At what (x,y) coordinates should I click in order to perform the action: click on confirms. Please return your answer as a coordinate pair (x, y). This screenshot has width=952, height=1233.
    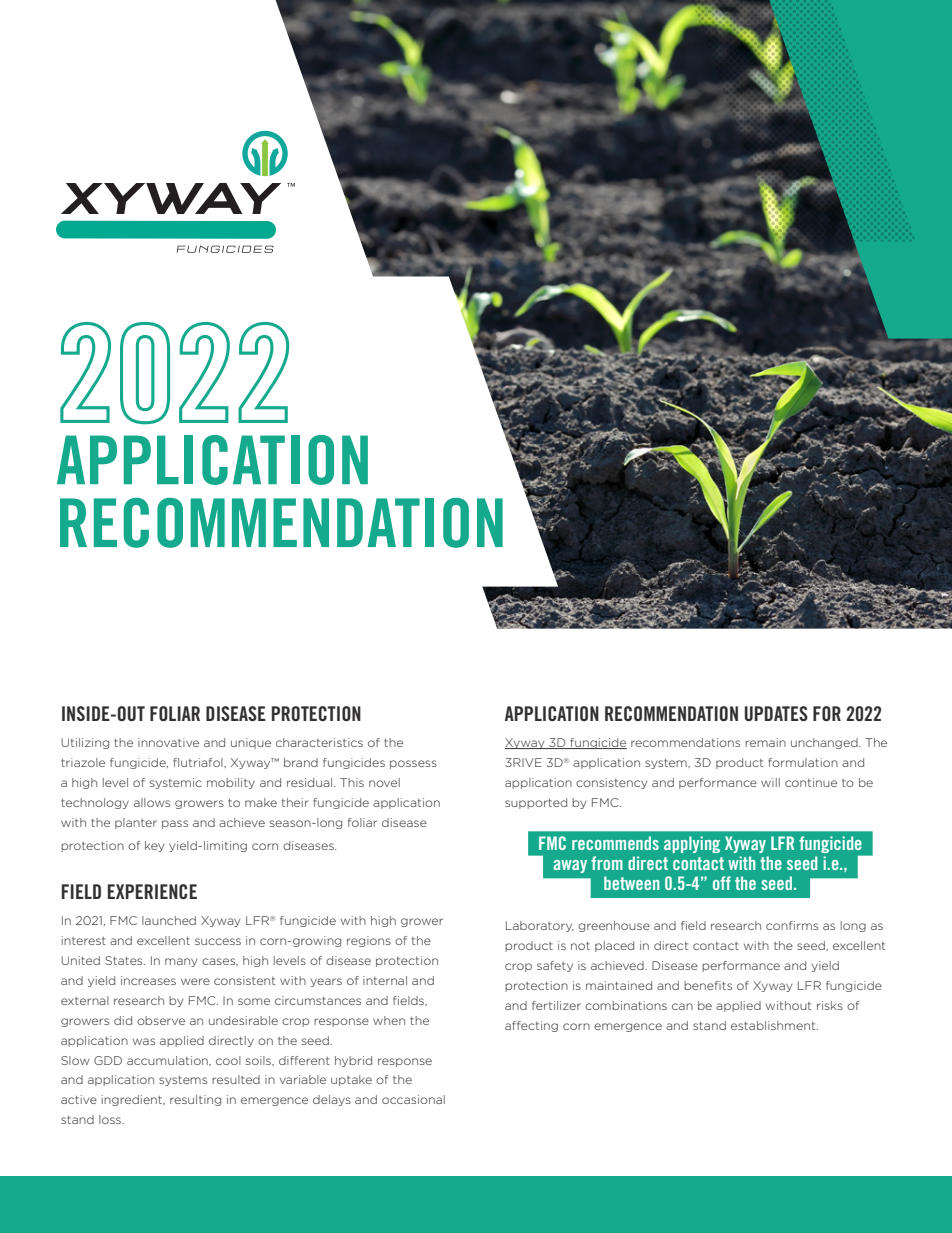
    Looking at the image, I should click on (792, 925).
